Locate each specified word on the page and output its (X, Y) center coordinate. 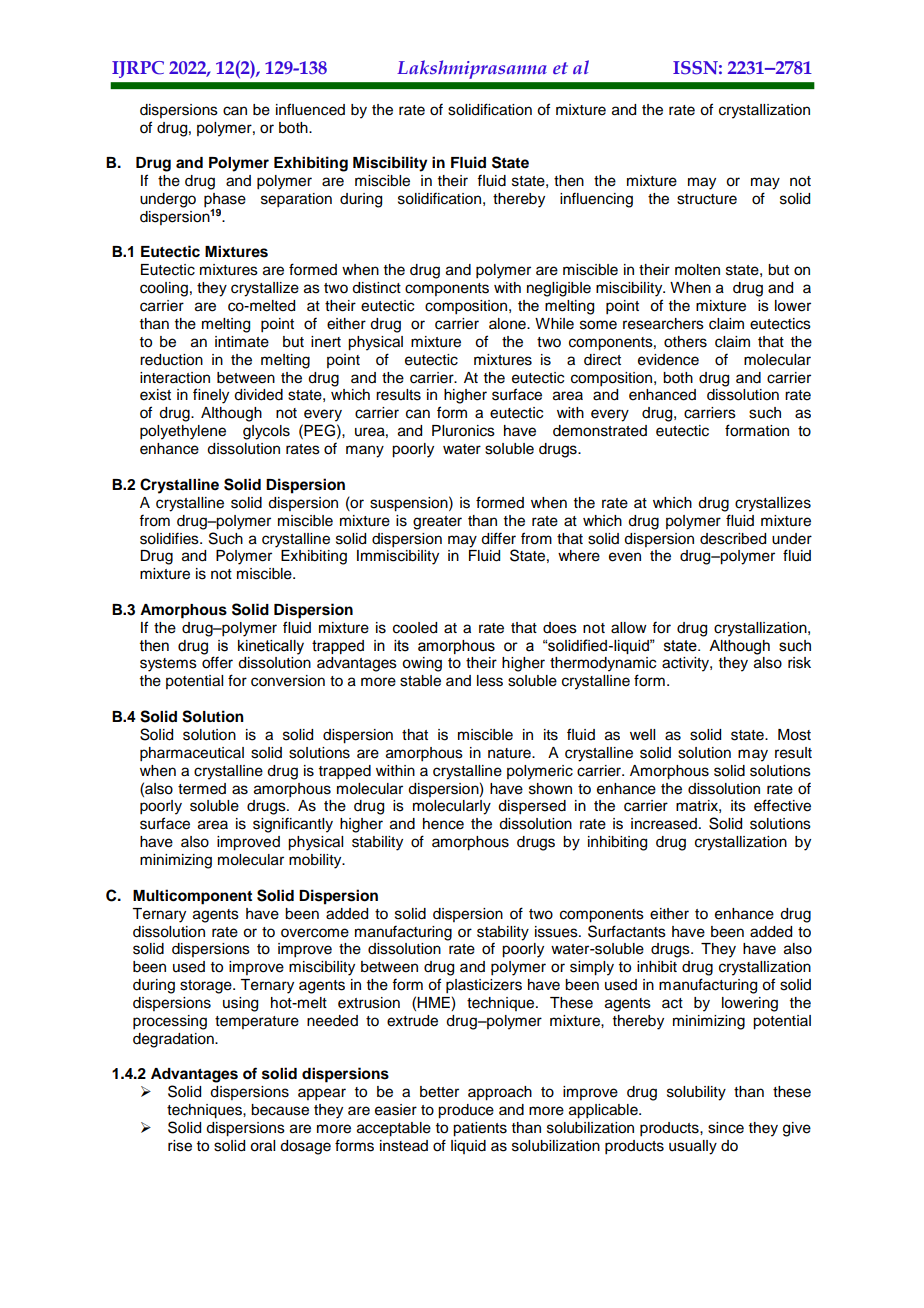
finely (211, 396)
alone (508, 324)
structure (707, 199)
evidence (668, 360)
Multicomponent (192, 897)
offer (217, 662)
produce (466, 1111)
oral (262, 1146)
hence (443, 824)
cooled (415, 628)
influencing (596, 200)
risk (799, 663)
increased (664, 824)
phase (225, 201)
